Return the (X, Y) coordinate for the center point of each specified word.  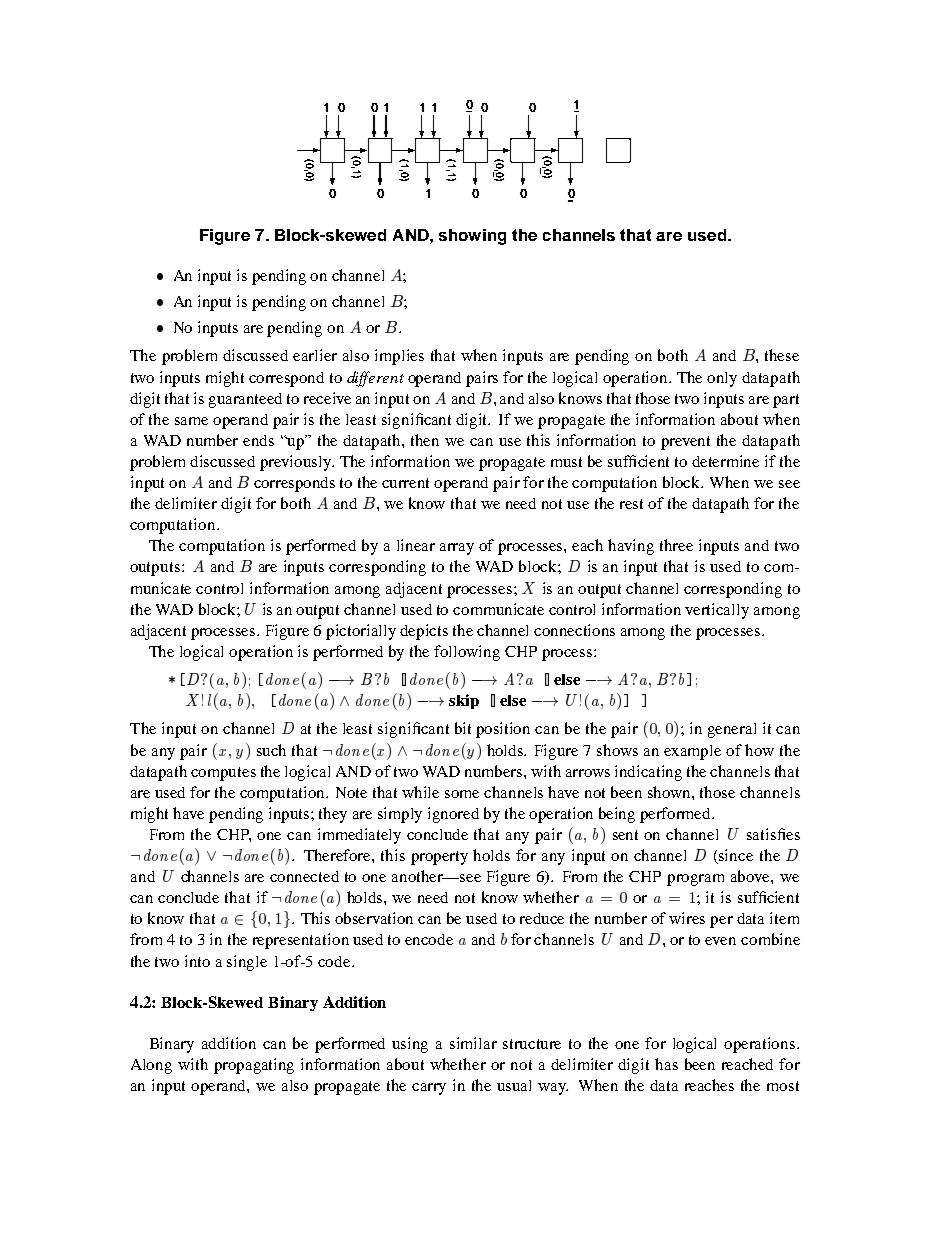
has (666, 1064)
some (462, 794)
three (676, 545)
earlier (315, 355)
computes (223, 774)
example (692, 752)
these (782, 355)
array (457, 549)
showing (472, 237)
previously (297, 463)
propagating (254, 1066)
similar (473, 1043)
